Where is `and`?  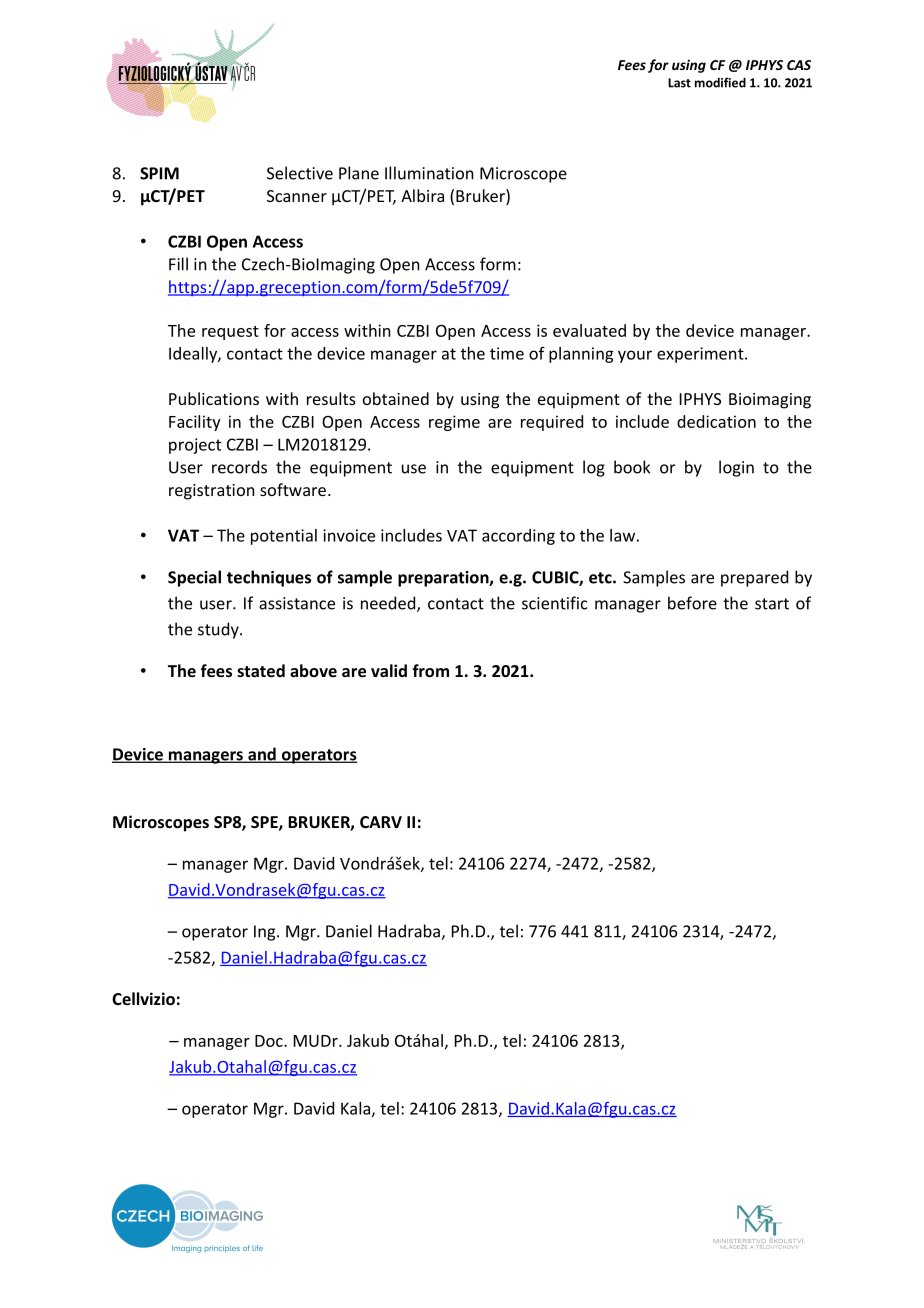 and is located at coordinates (262, 755).
